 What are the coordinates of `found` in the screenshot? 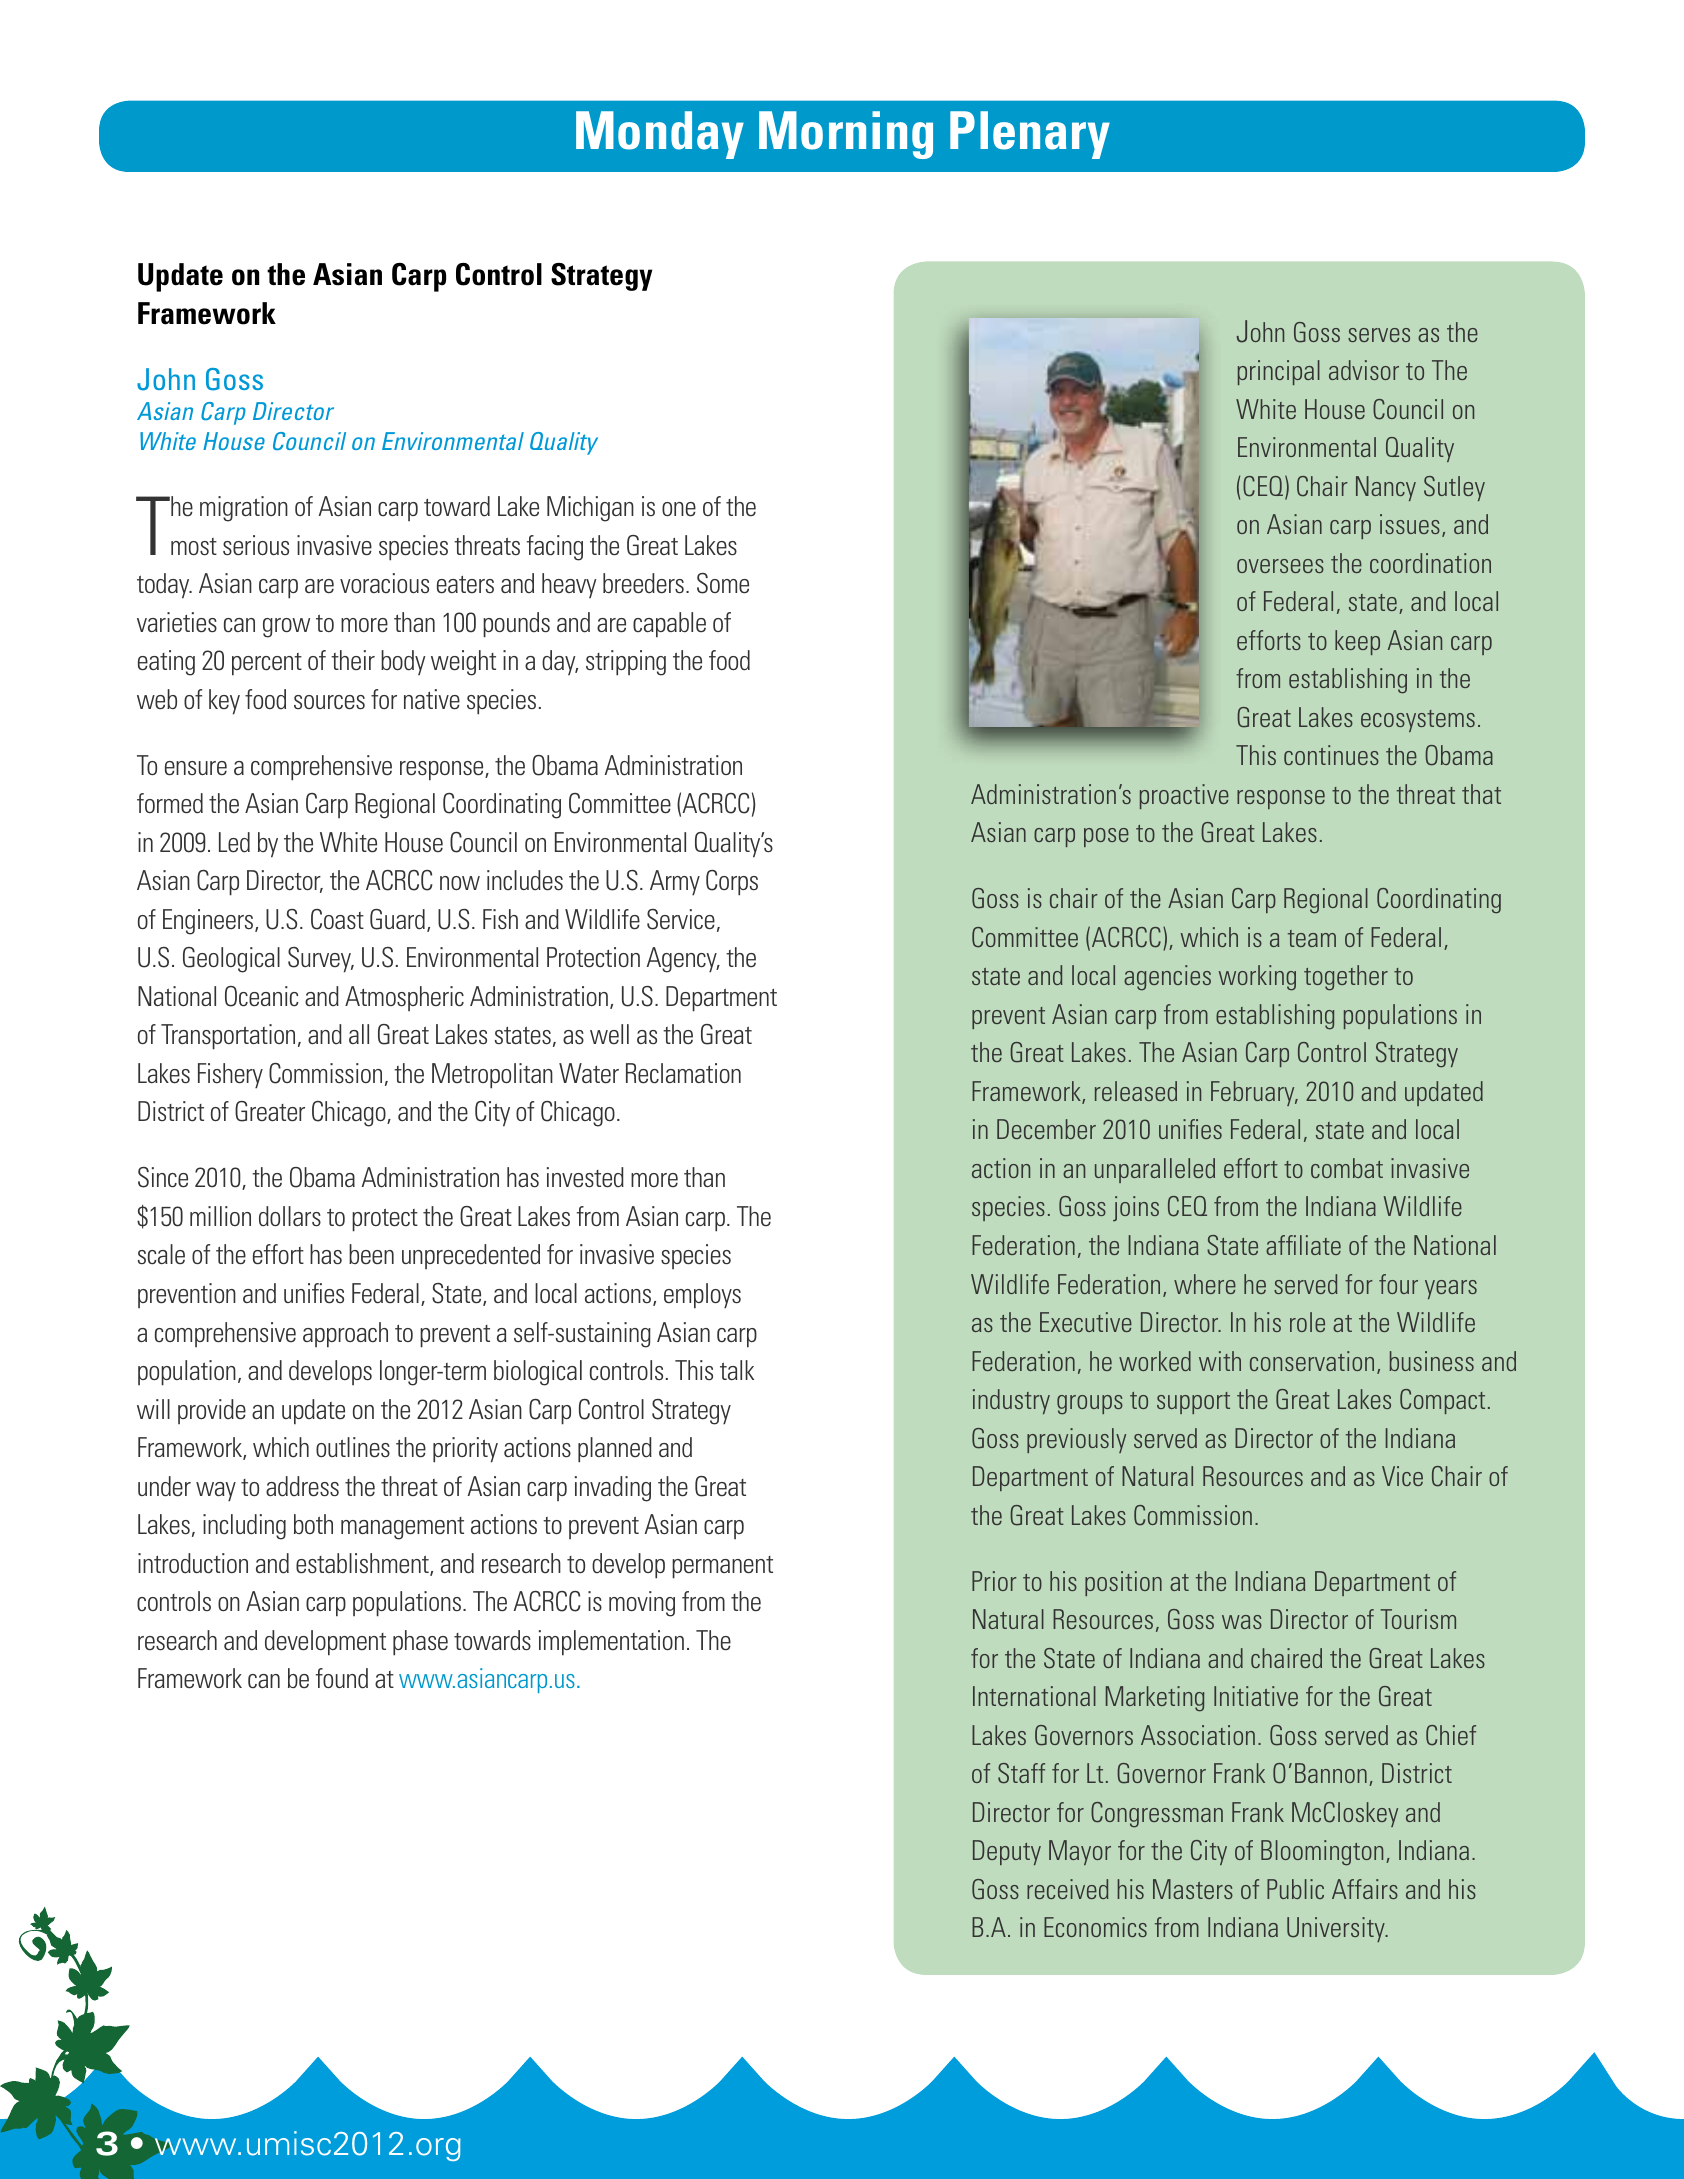 It's located at (342, 1678).
